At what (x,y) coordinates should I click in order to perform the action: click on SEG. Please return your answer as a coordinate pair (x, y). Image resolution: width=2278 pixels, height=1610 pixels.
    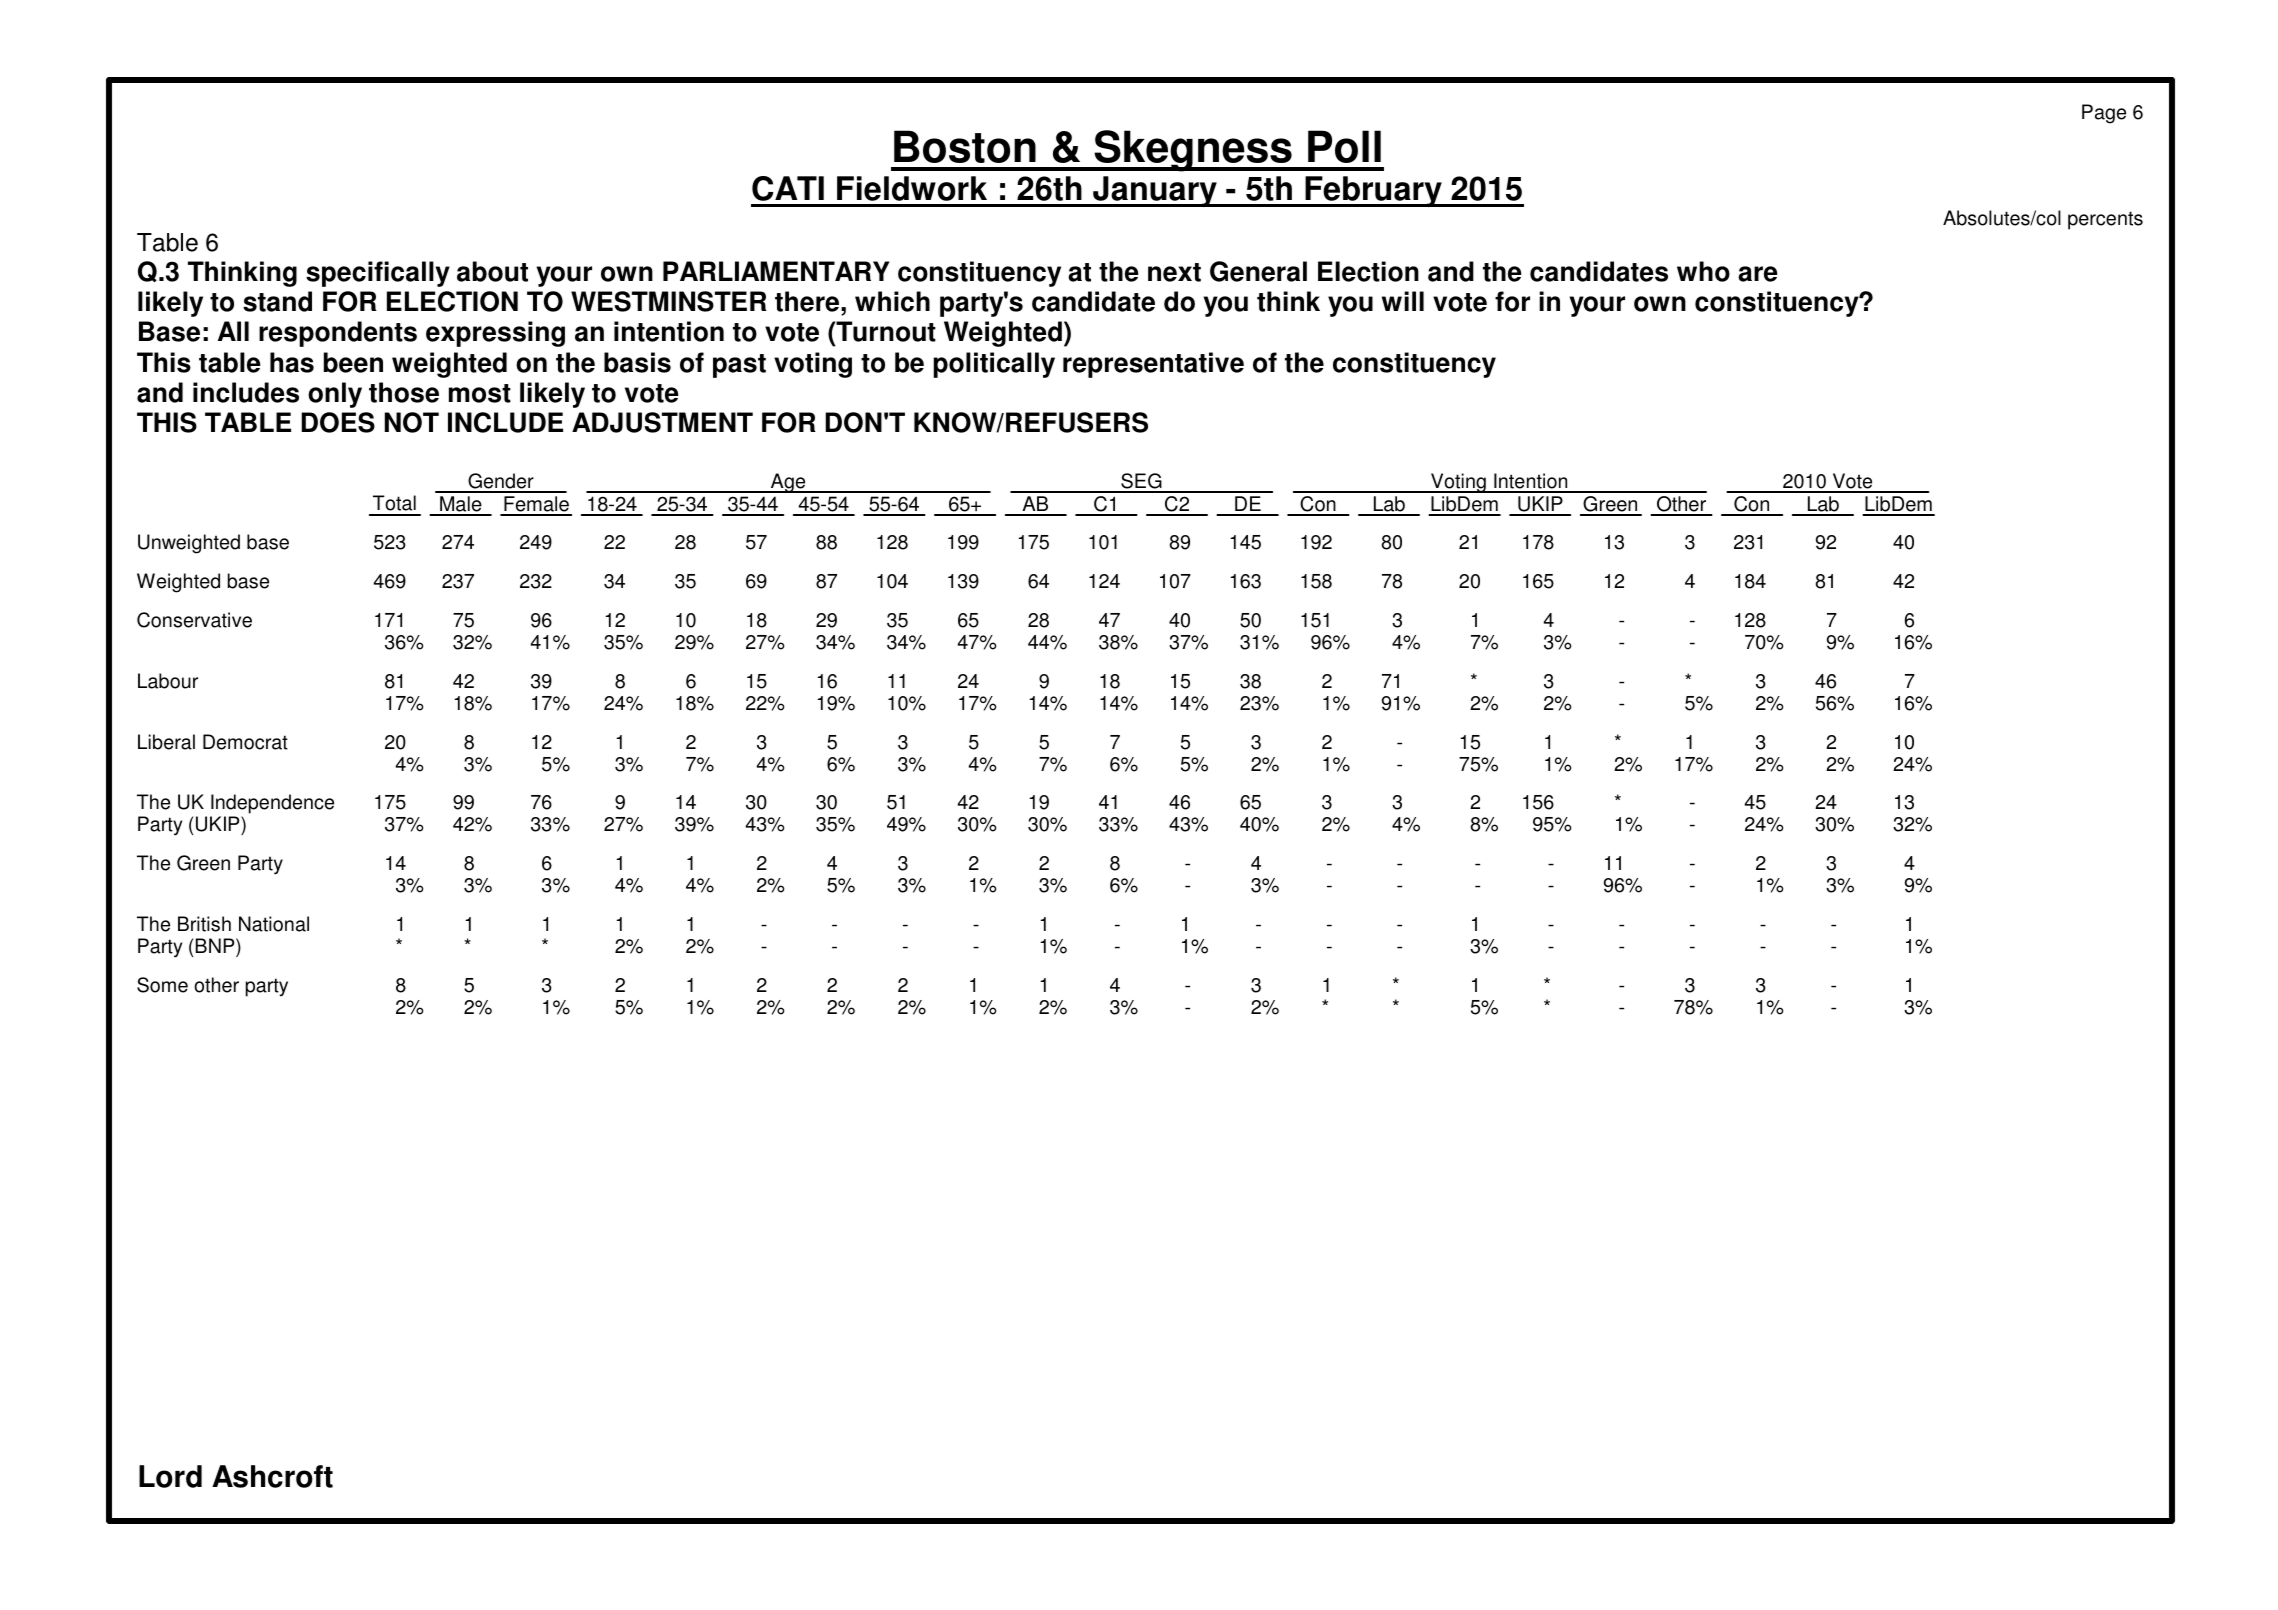
    Looking at the image, I should click on (1141, 482).
